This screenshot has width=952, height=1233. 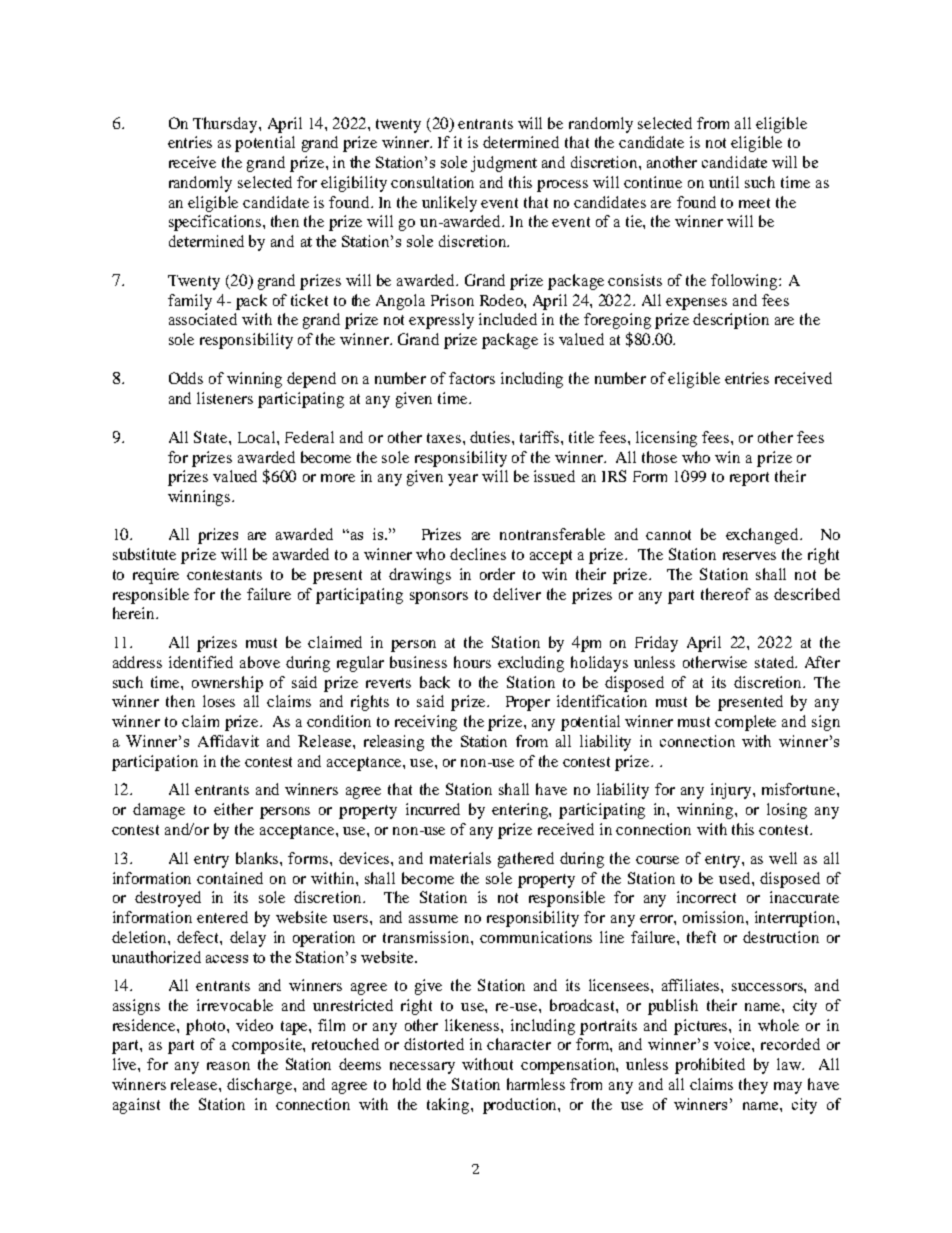 I want to click on they, so click(x=753, y=1086).
